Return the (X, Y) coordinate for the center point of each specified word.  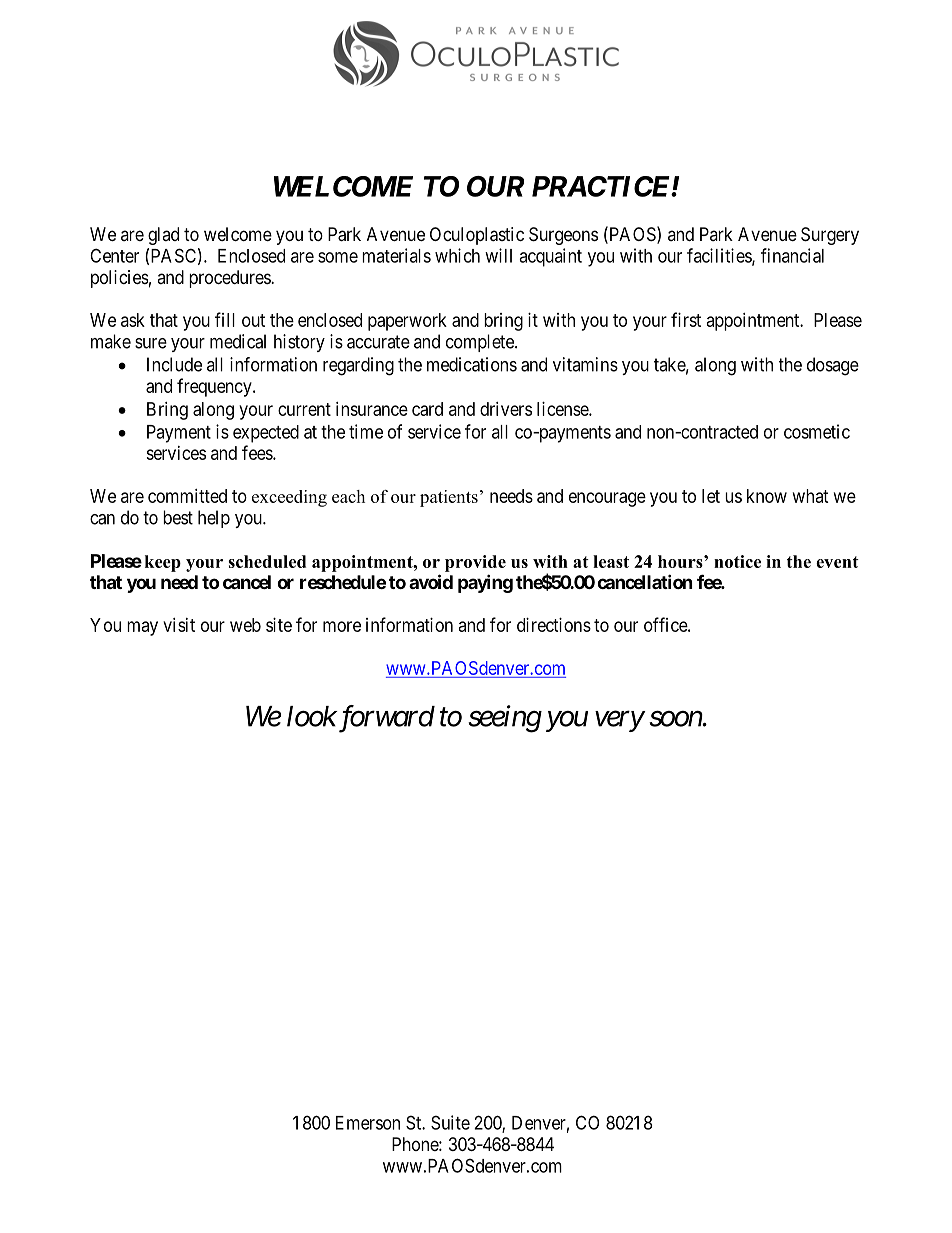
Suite (450, 1122)
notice (737, 561)
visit (179, 625)
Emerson (368, 1123)
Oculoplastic (477, 236)
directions (554, 625)
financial (792, 255)
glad (163, 236)
